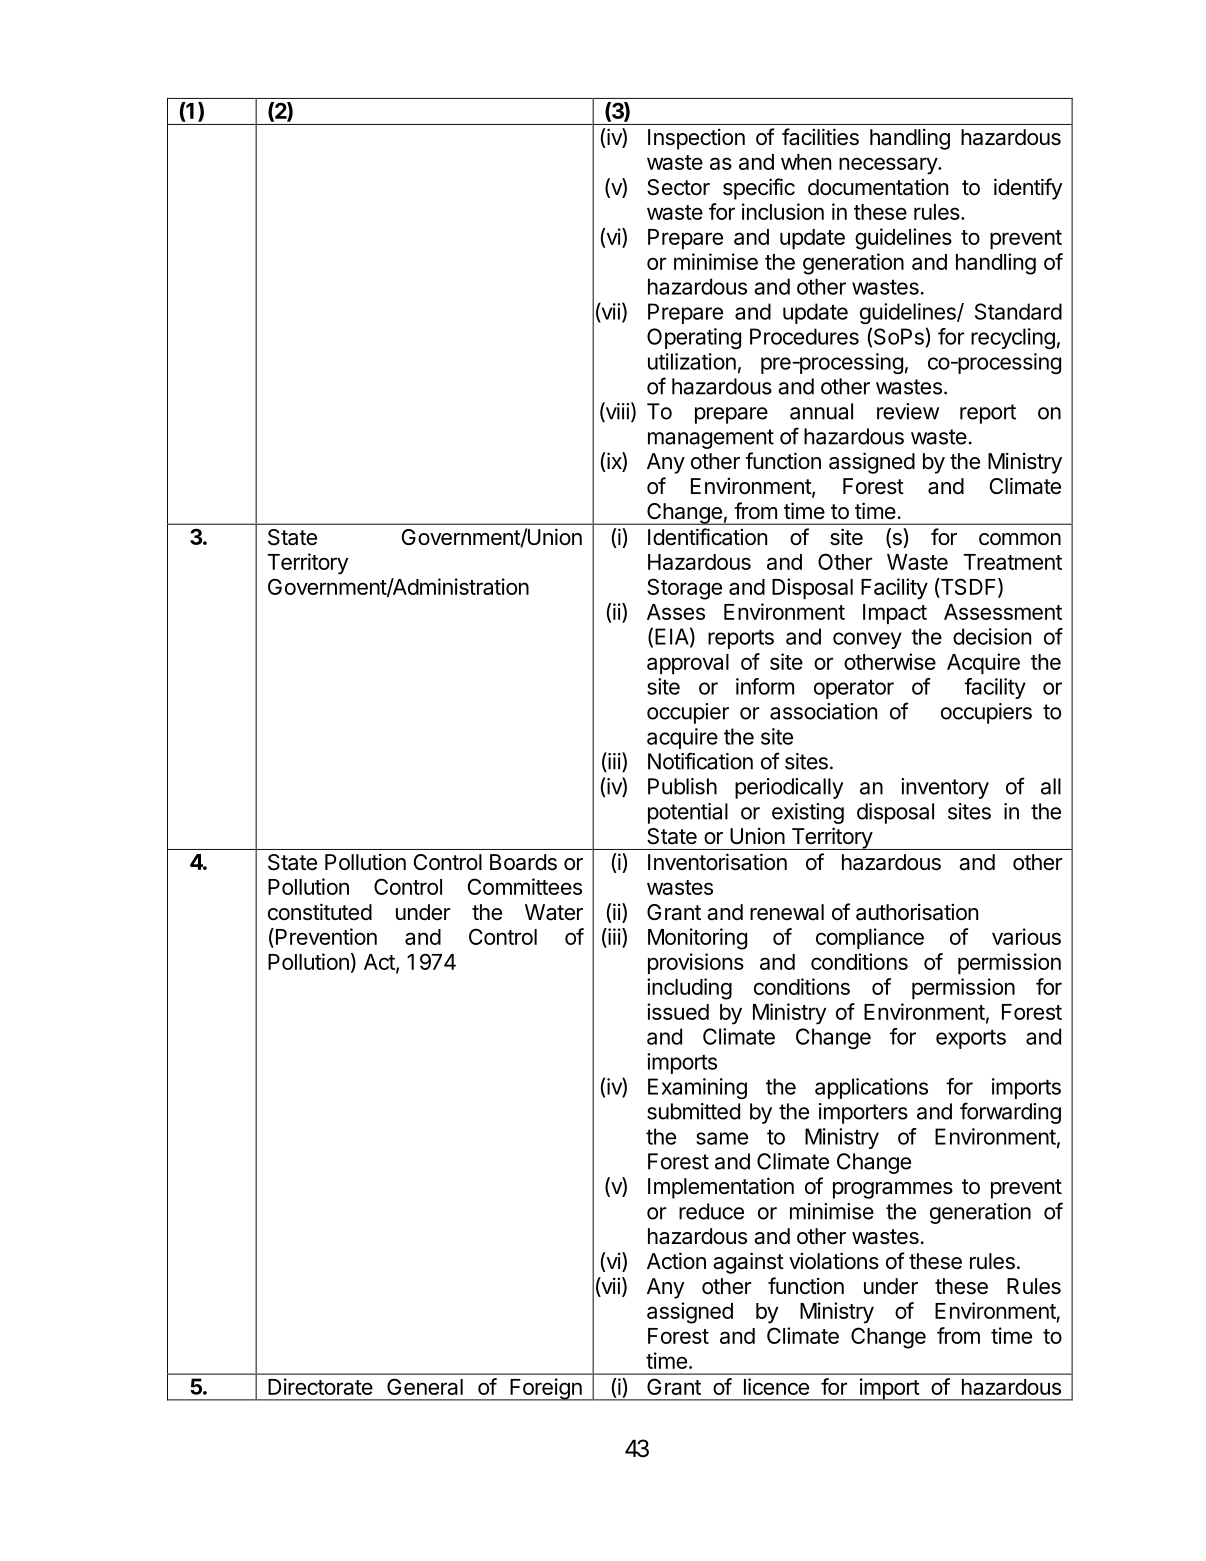 This screenshot has height=1561, width=1206. I want to click on Inspection, so click(696, 139).
